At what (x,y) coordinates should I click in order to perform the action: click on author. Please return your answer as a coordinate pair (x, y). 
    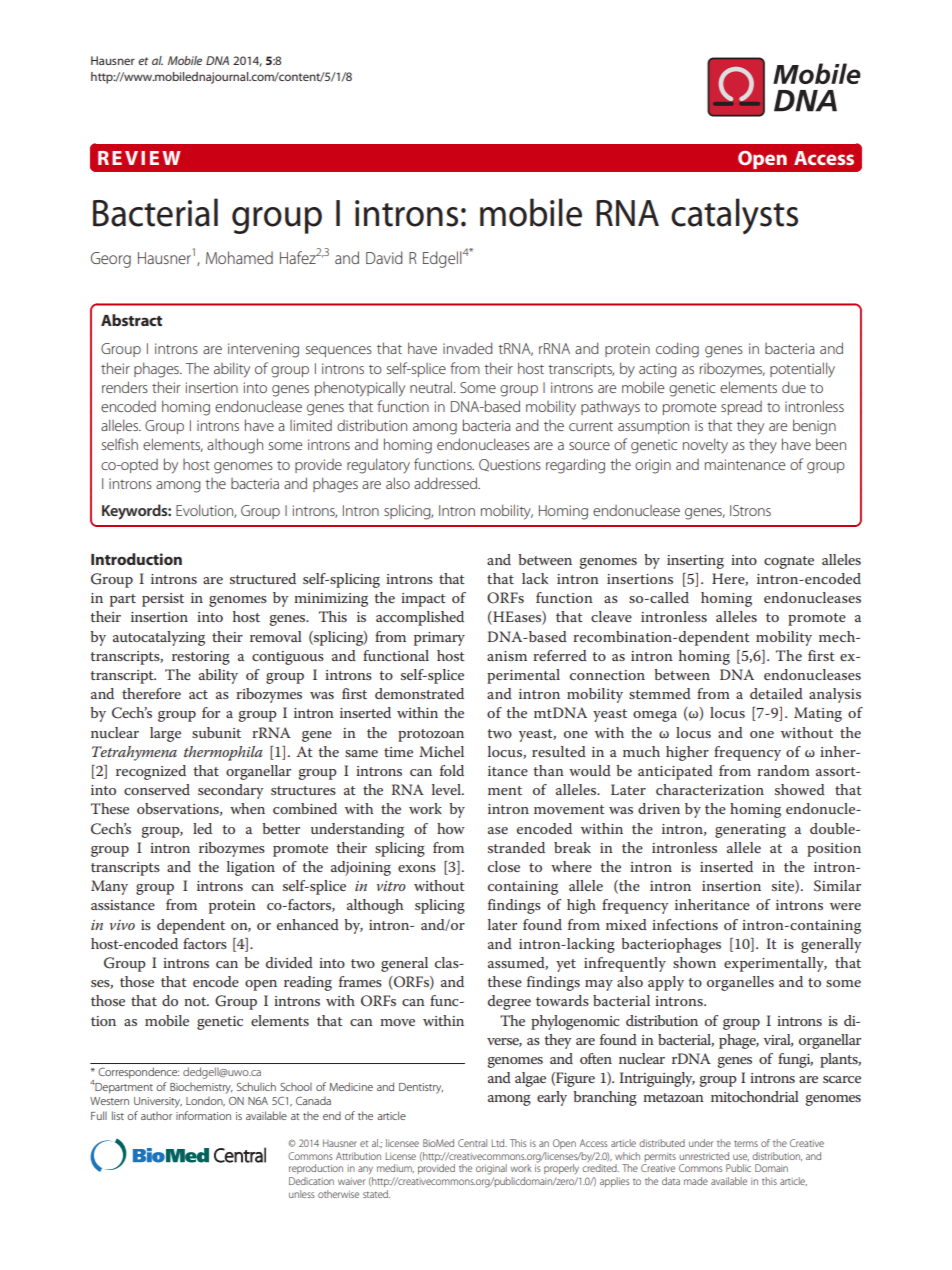
    Looking at the image, I should click on (156, 1115).
